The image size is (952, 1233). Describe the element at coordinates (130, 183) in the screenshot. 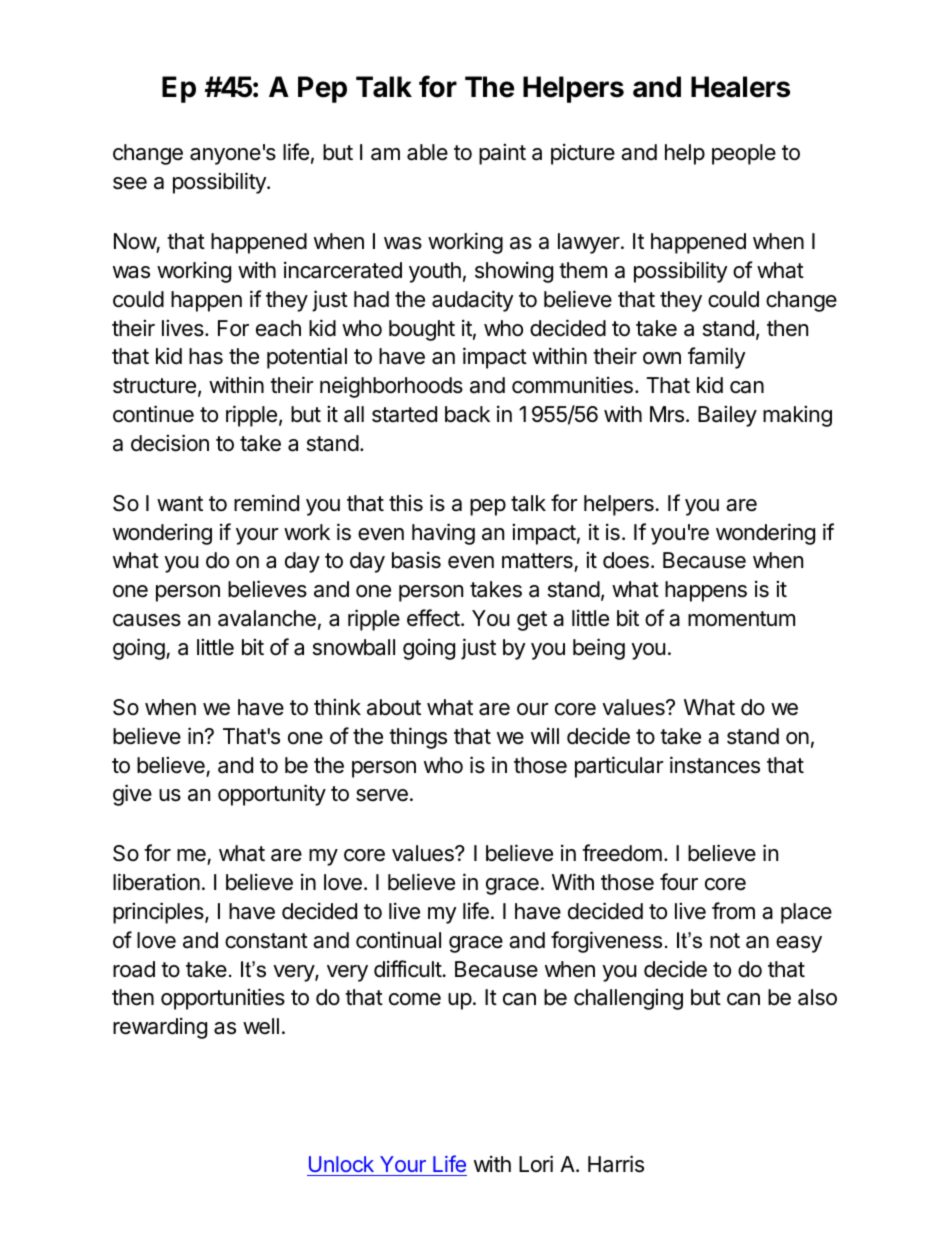

I see `see` at that location.
